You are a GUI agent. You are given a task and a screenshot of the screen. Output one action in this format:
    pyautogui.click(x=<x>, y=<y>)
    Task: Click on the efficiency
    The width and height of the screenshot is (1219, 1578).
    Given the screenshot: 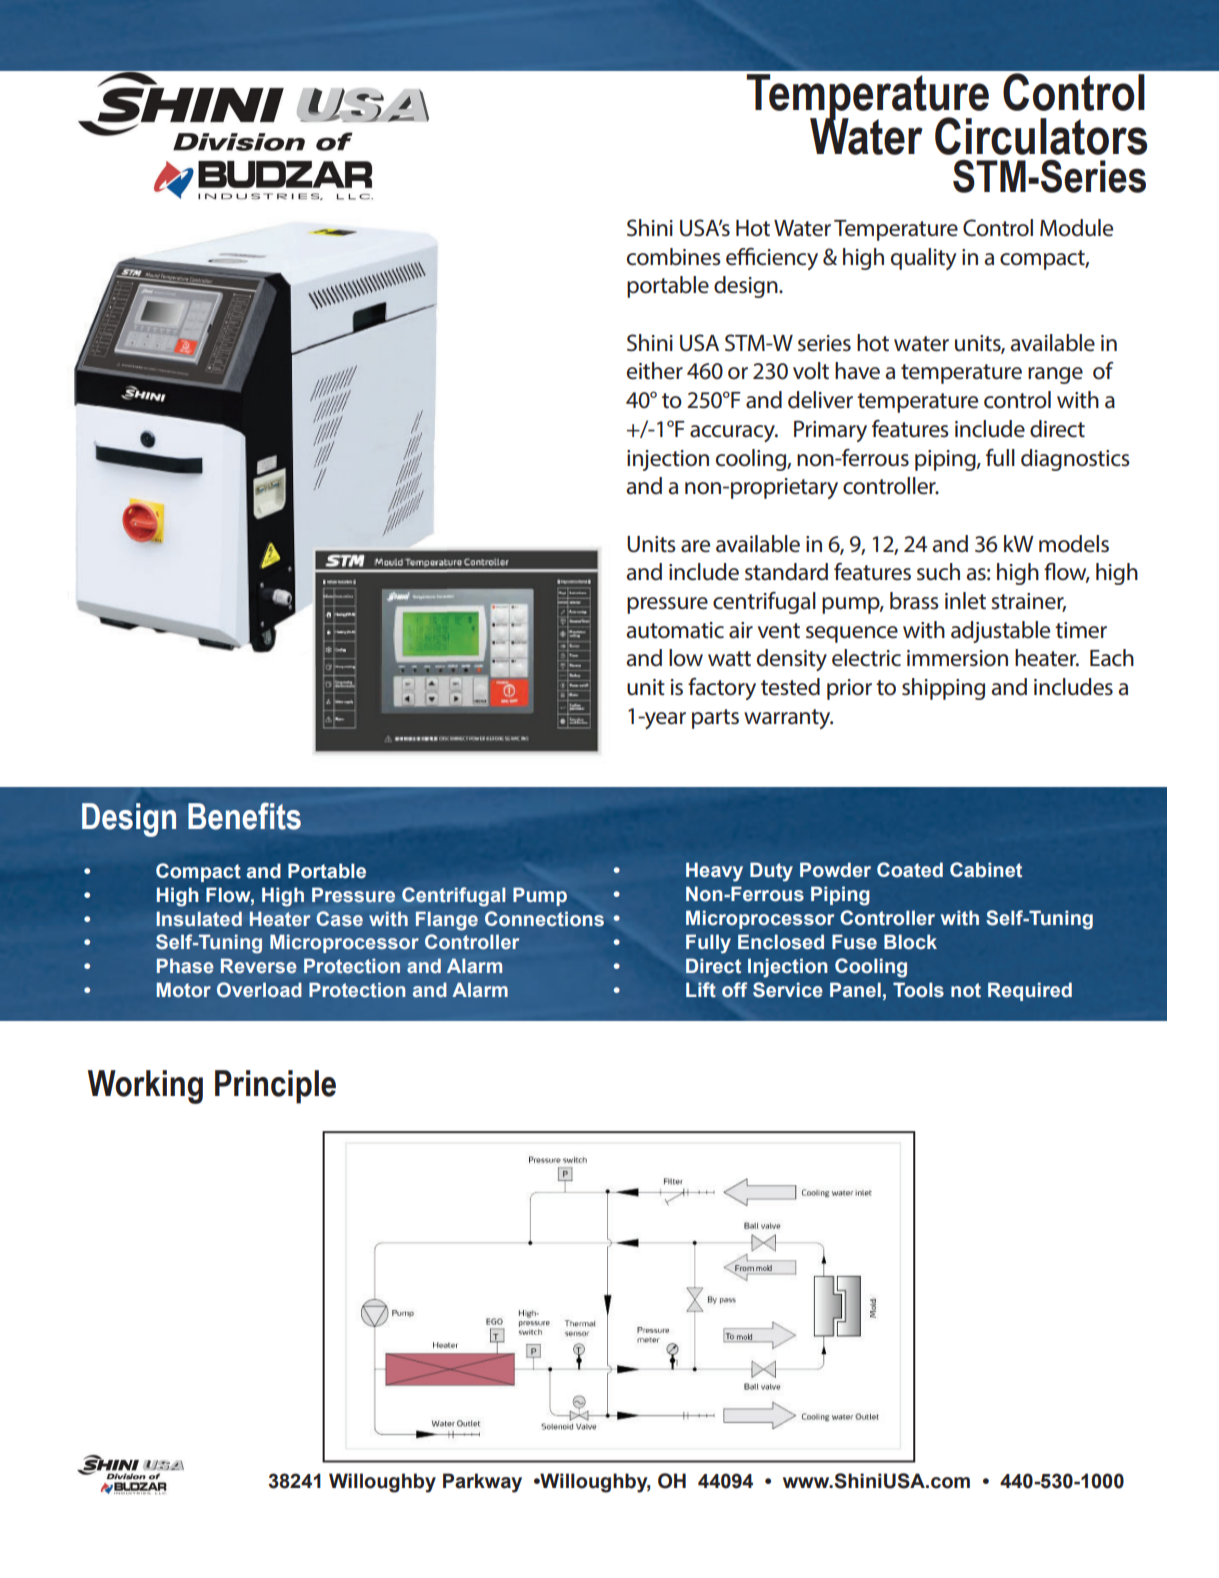 What is the action you would take?
    pyautogui.click(x=772, y=259)
